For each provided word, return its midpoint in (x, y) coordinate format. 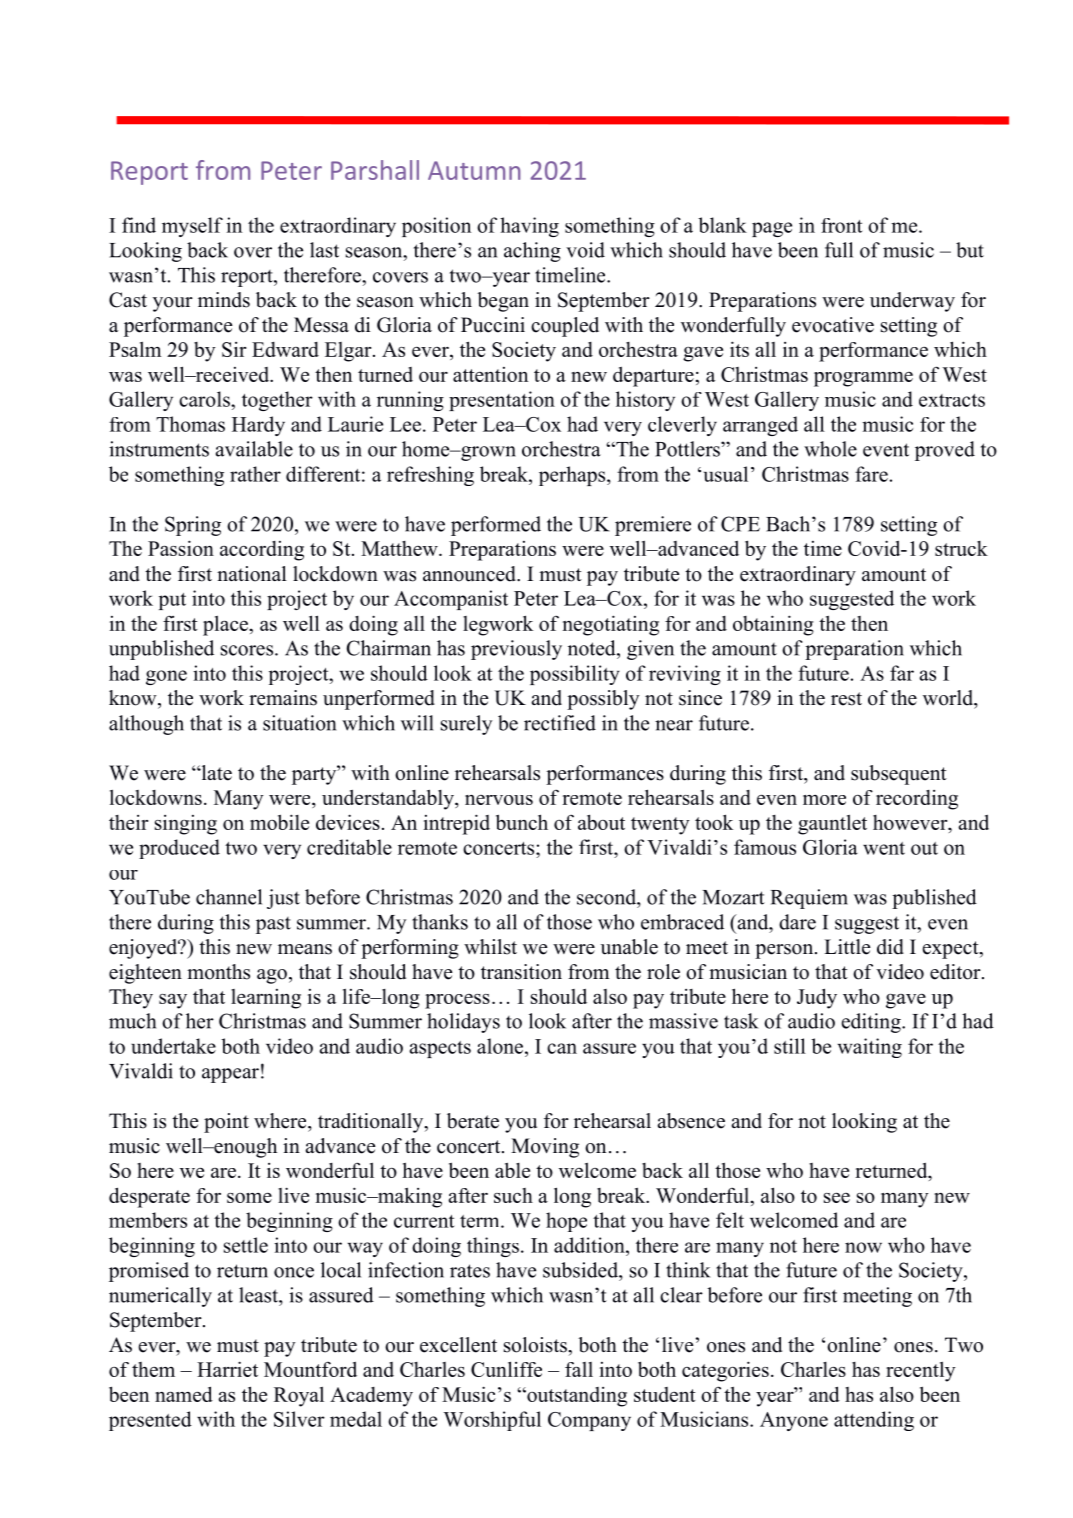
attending (874, 1421)
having (529, 227)
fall (579, 1369)
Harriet (227, 1369)
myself (192, 227)
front (841, 225)
